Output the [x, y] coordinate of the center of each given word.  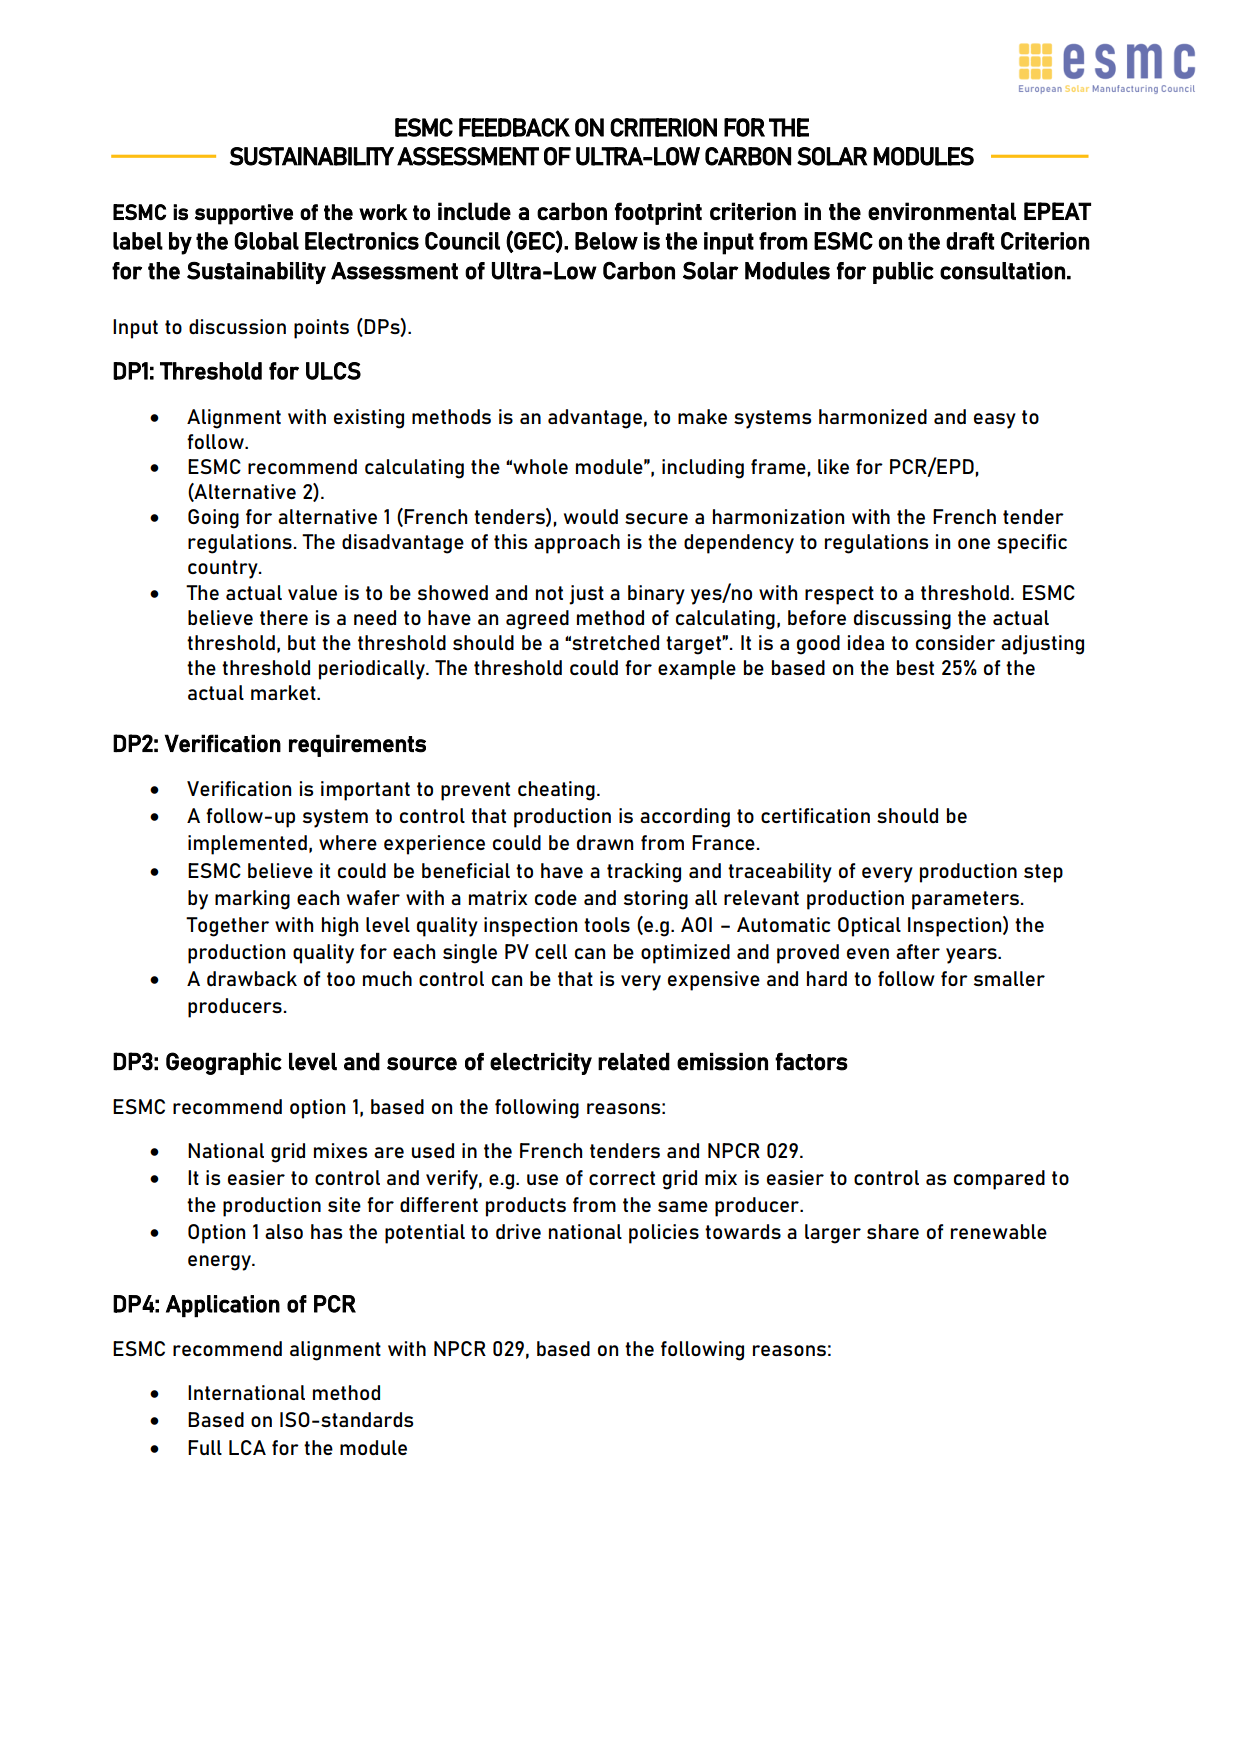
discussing [902, 620]
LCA [247, 1447]
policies [664, 1234]
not [549, 593]
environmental [942, 211]
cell [551, 951]
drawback [252, 978]
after [918, 951]
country [224, 569]
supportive [244, 214]
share [893, 1231]
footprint [658, 213]
